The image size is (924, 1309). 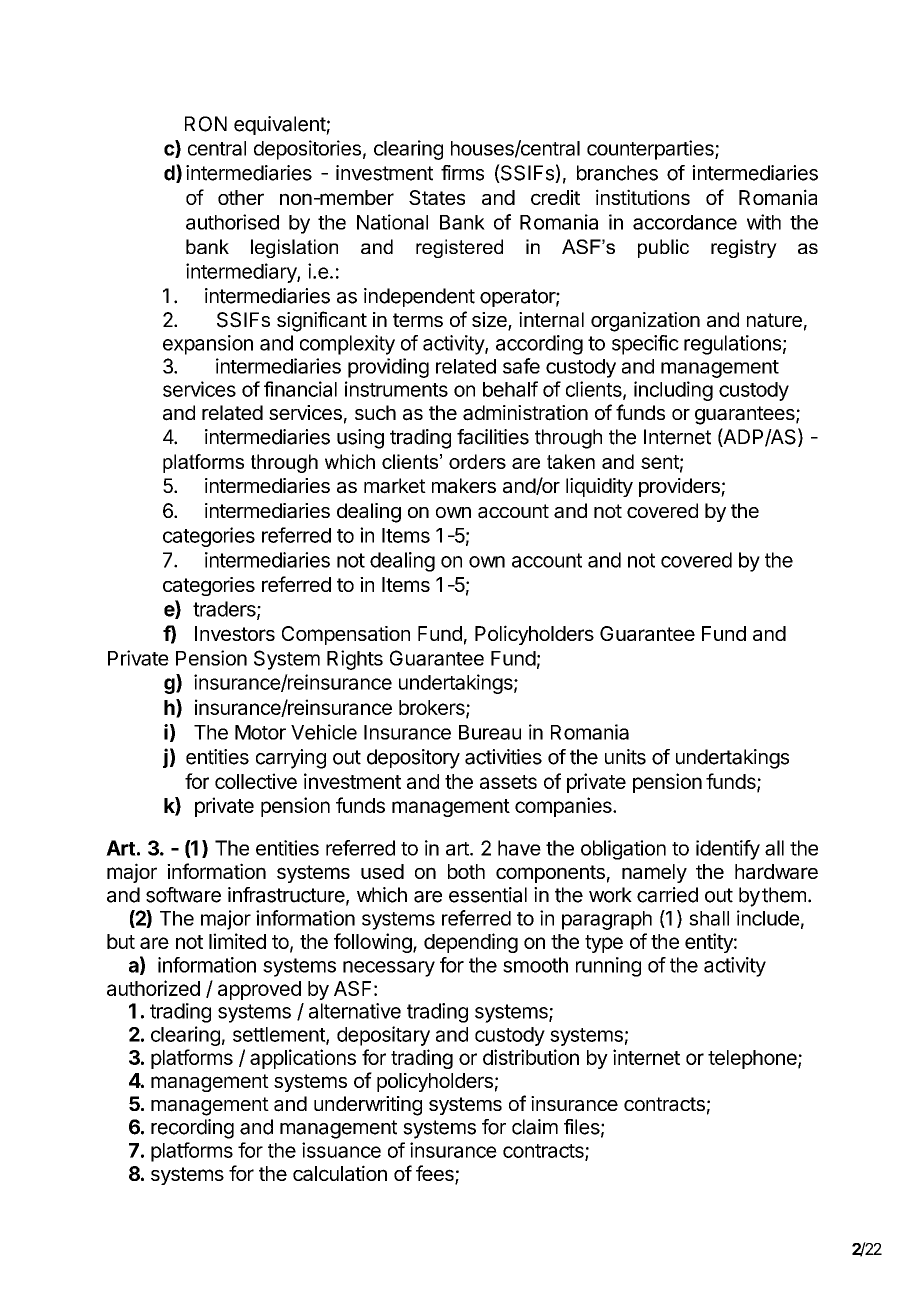 What do you see at coordinates (206, 124) in the document?
I see `RON` at bounding box center [206, 124].
